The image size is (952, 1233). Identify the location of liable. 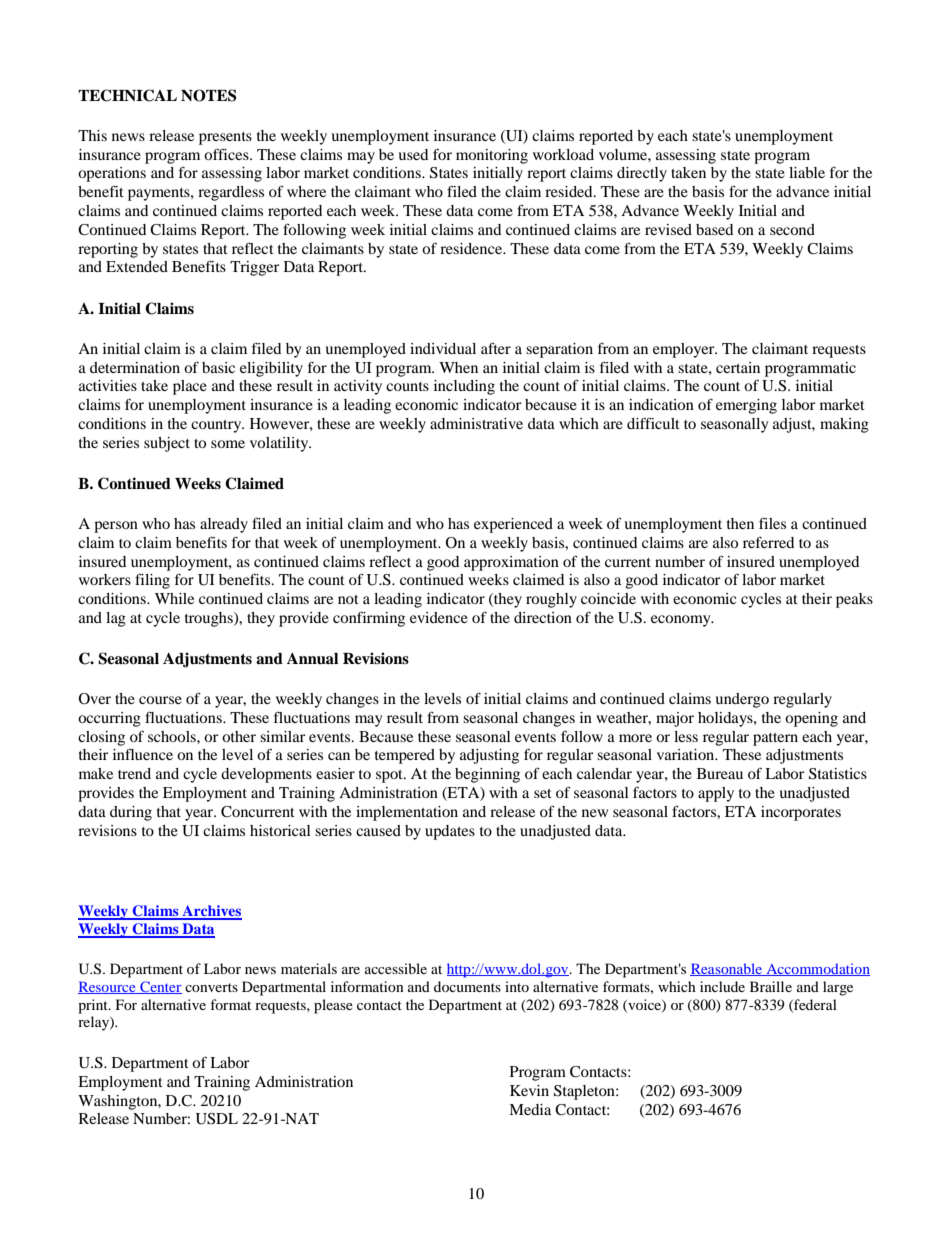
(807, 172).
